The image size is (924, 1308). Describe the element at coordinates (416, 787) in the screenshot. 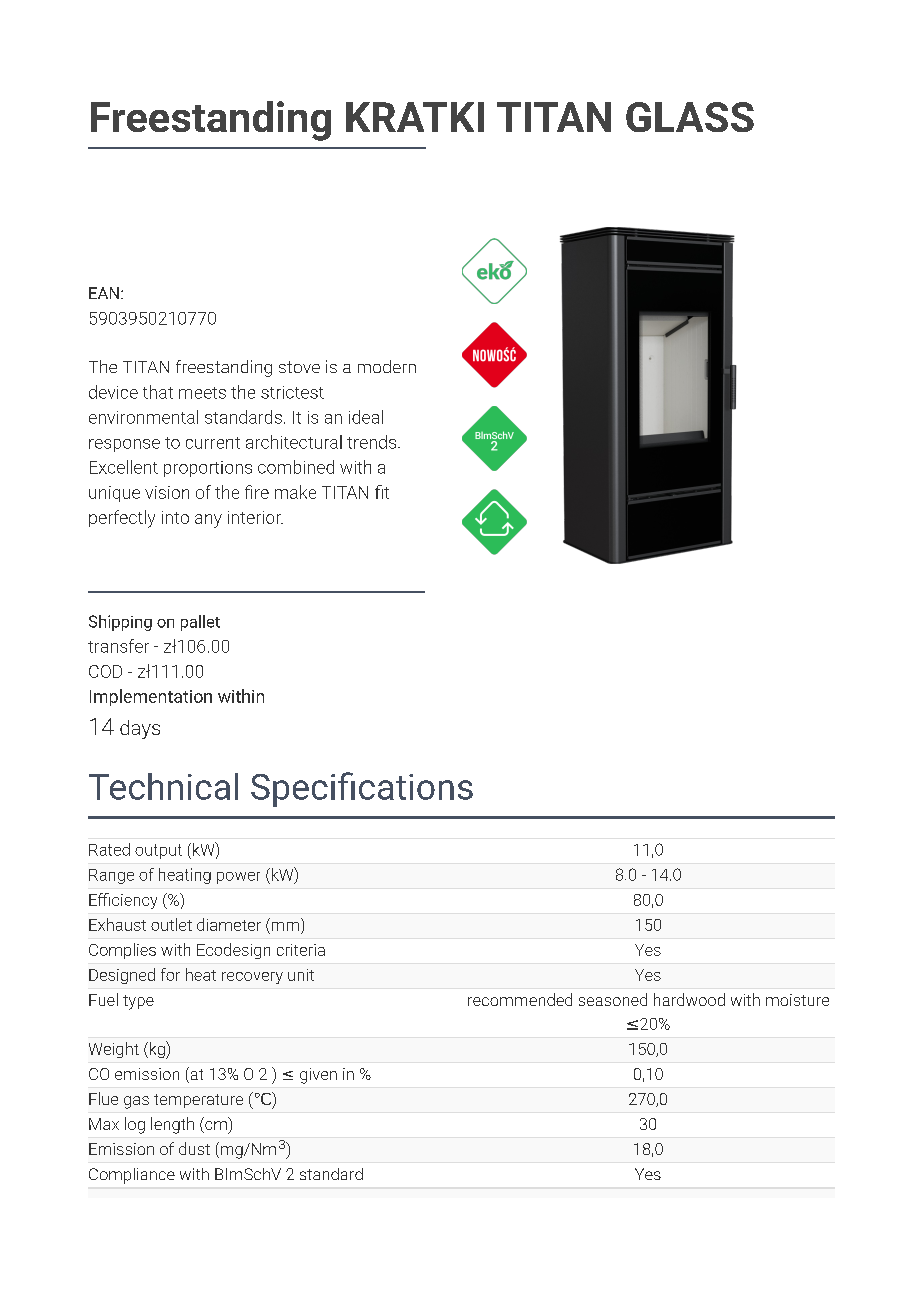

I see `cations` at that location.
